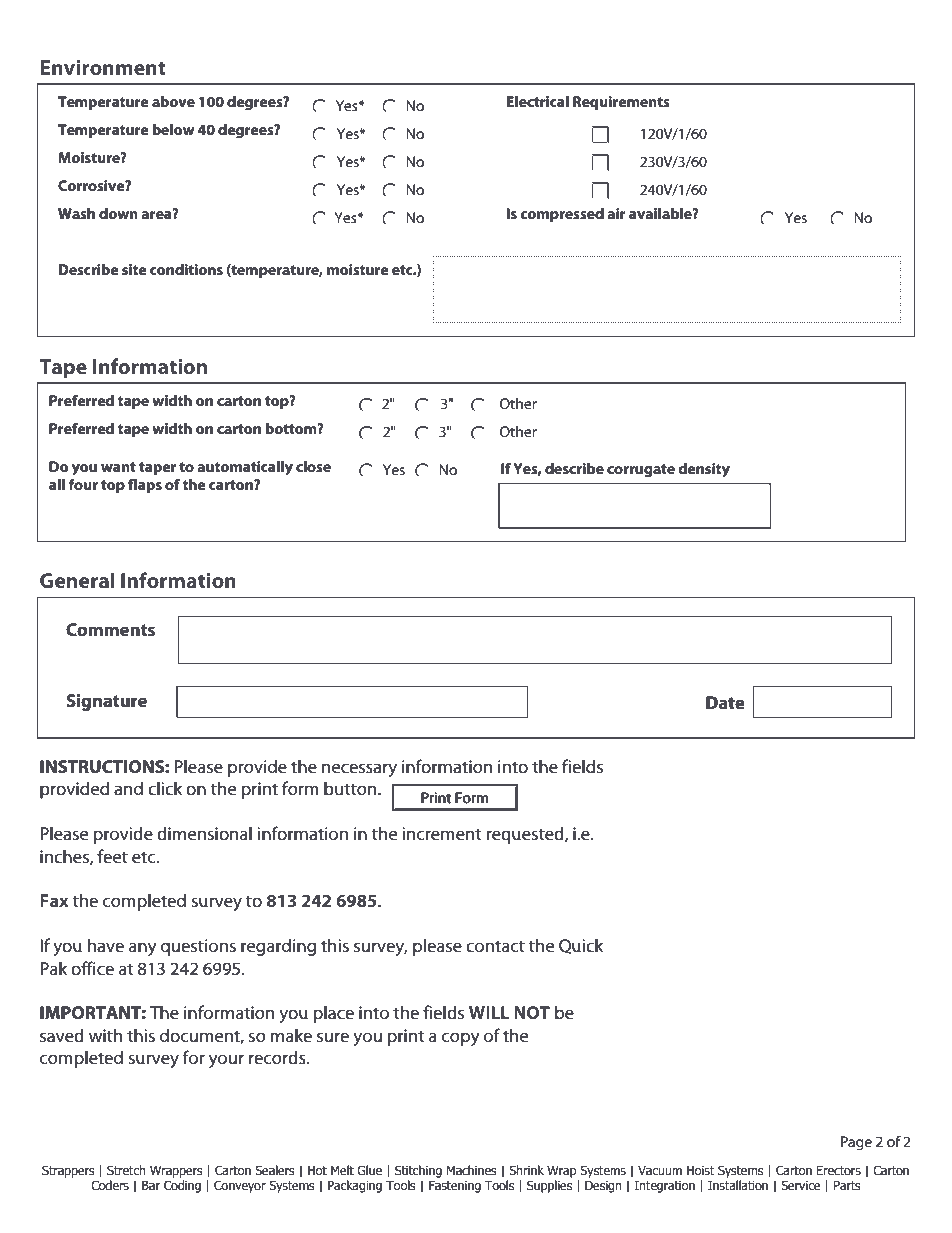 The height and width of the screenshot is (1233, 952). What do you see at coordinates (471, 1170) in the screenshot?
I see `Machines` at bounding box center [471, 1170].
